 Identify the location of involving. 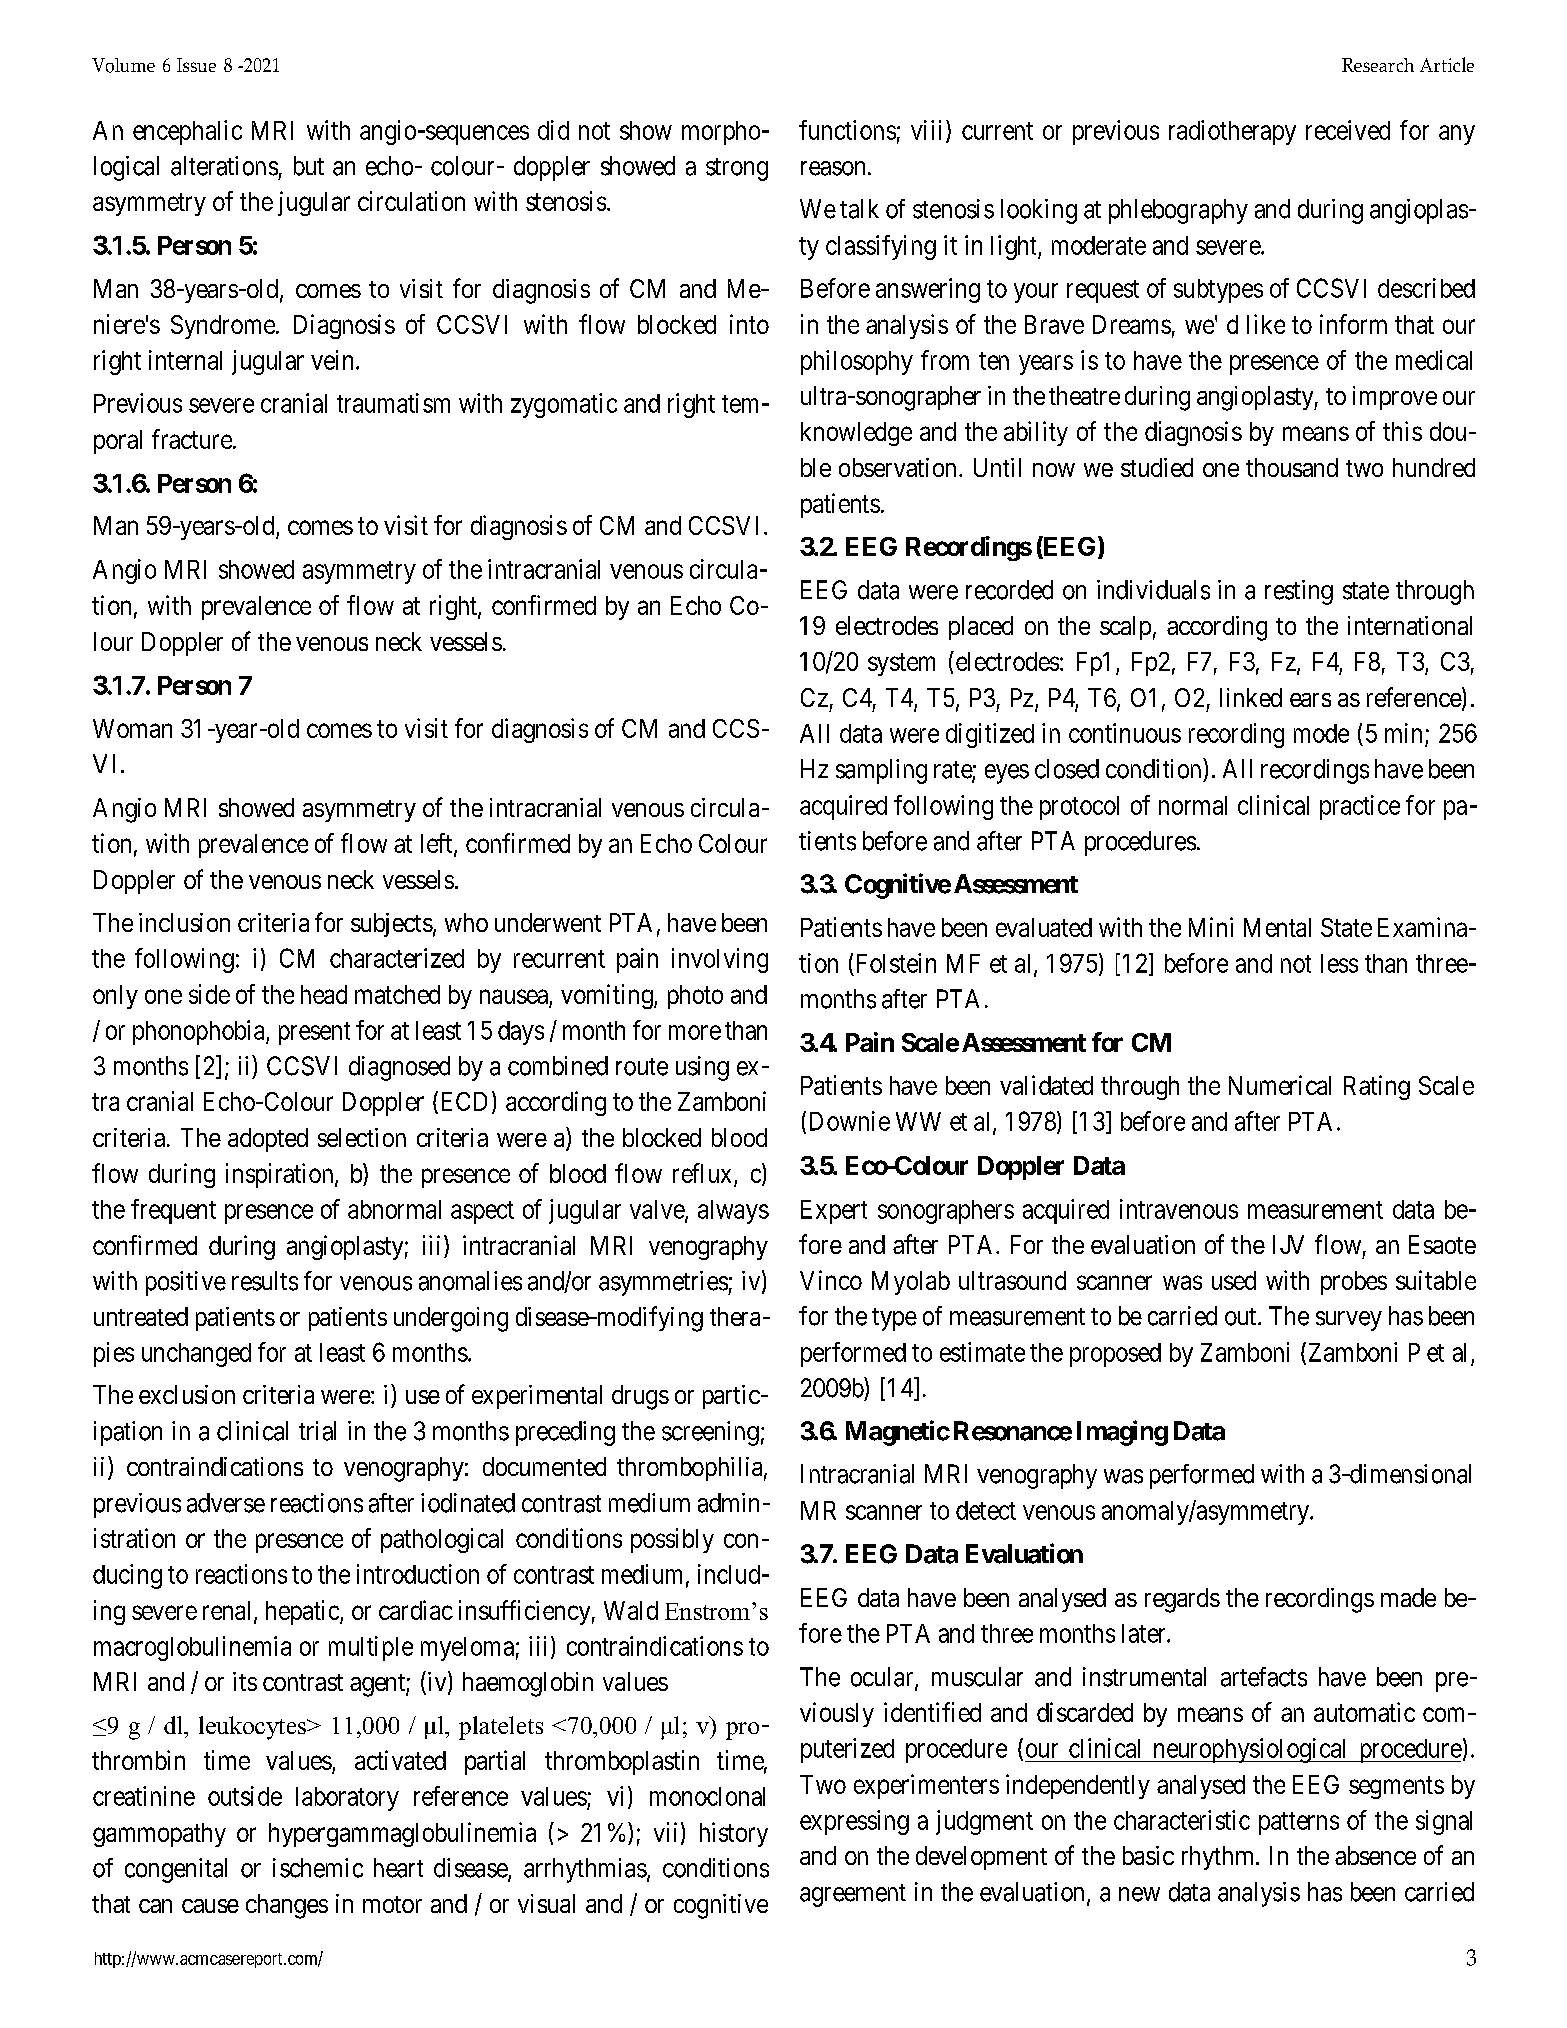
(720, 960).
